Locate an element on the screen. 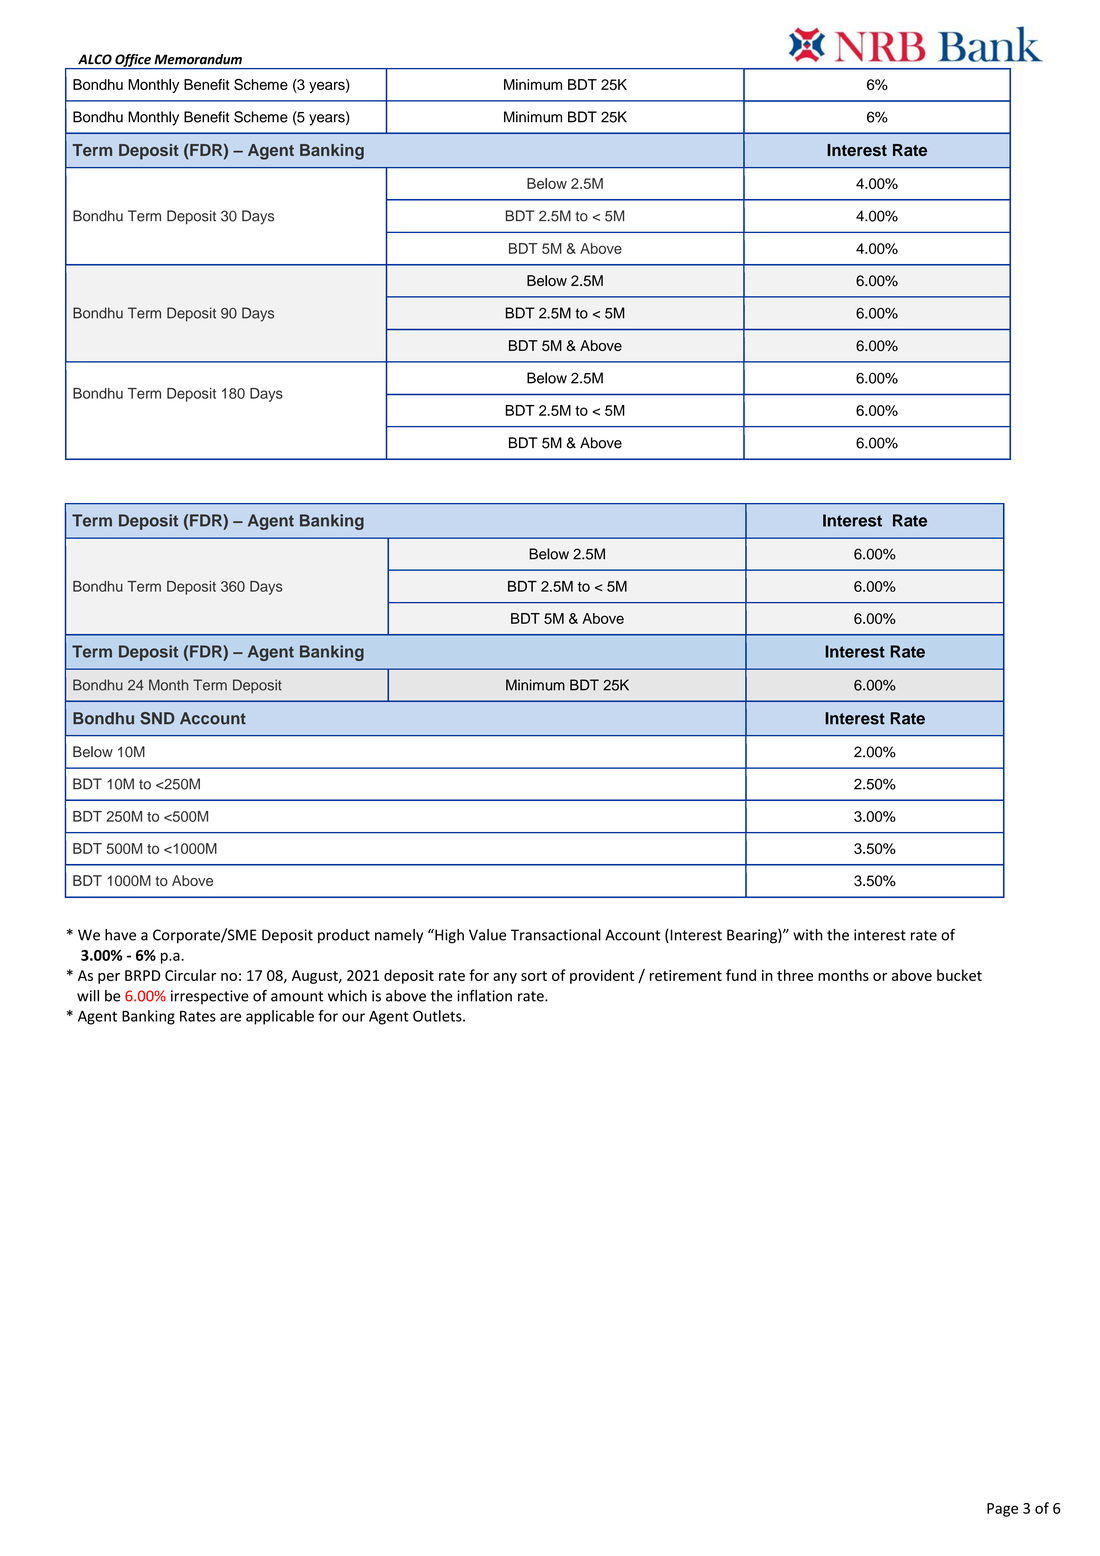 The width and height of the screenshot is (1100, 1556). ALCO is located at coordinates (95, 59).
